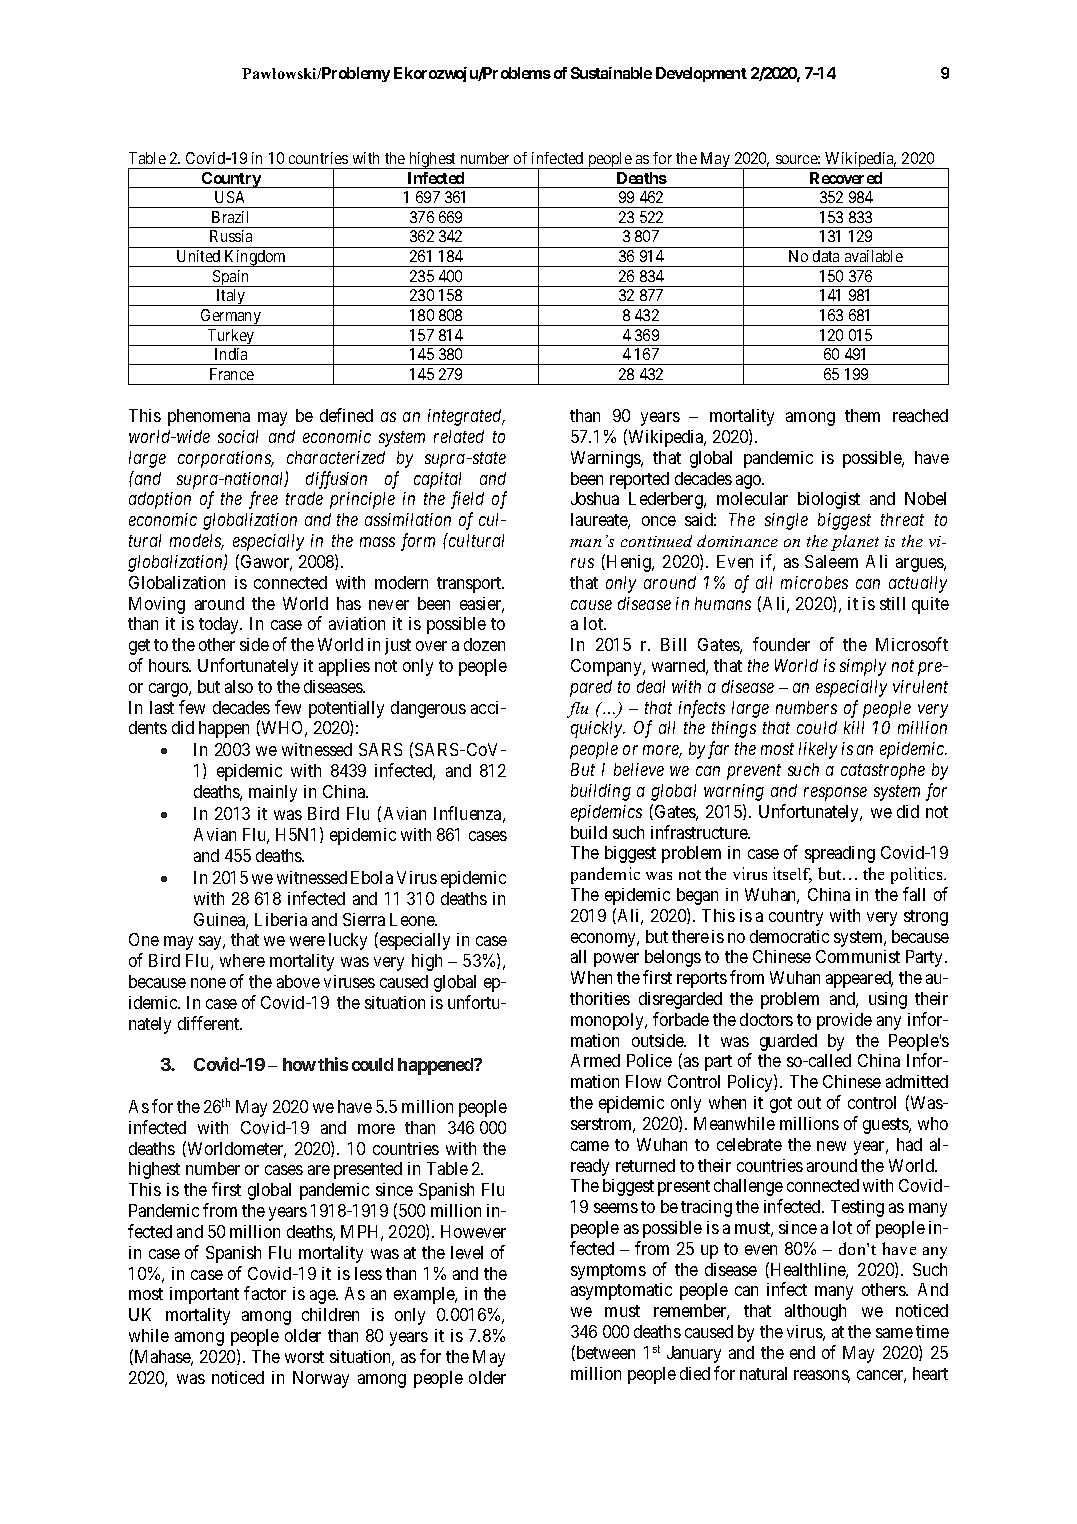 The width and height of the screenshot is (1077, 1524). I want to click on none, so click(208, 983).
